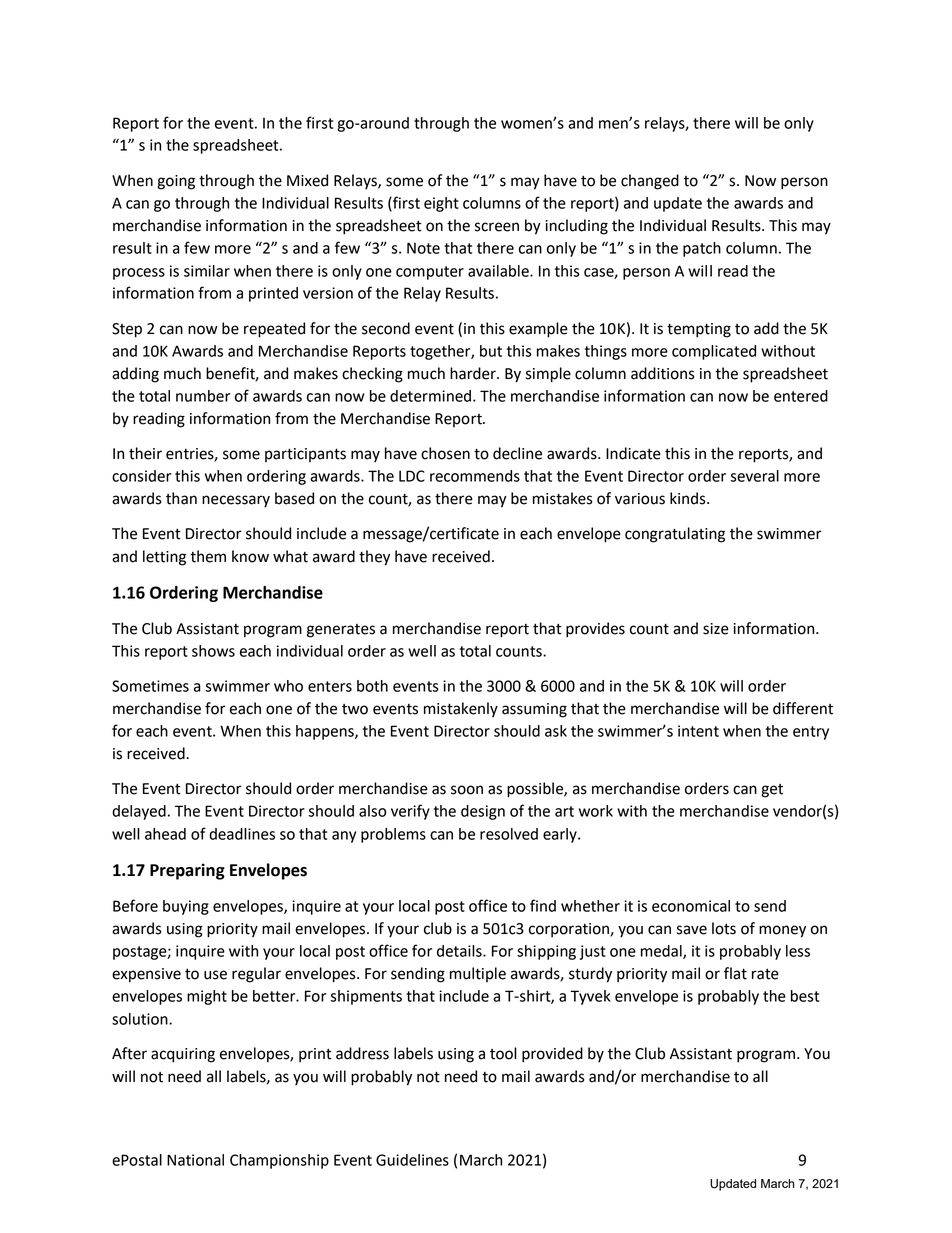 The height and width of the screenshot is (1233, 952). I want to click on buying, so click(186, 907).
